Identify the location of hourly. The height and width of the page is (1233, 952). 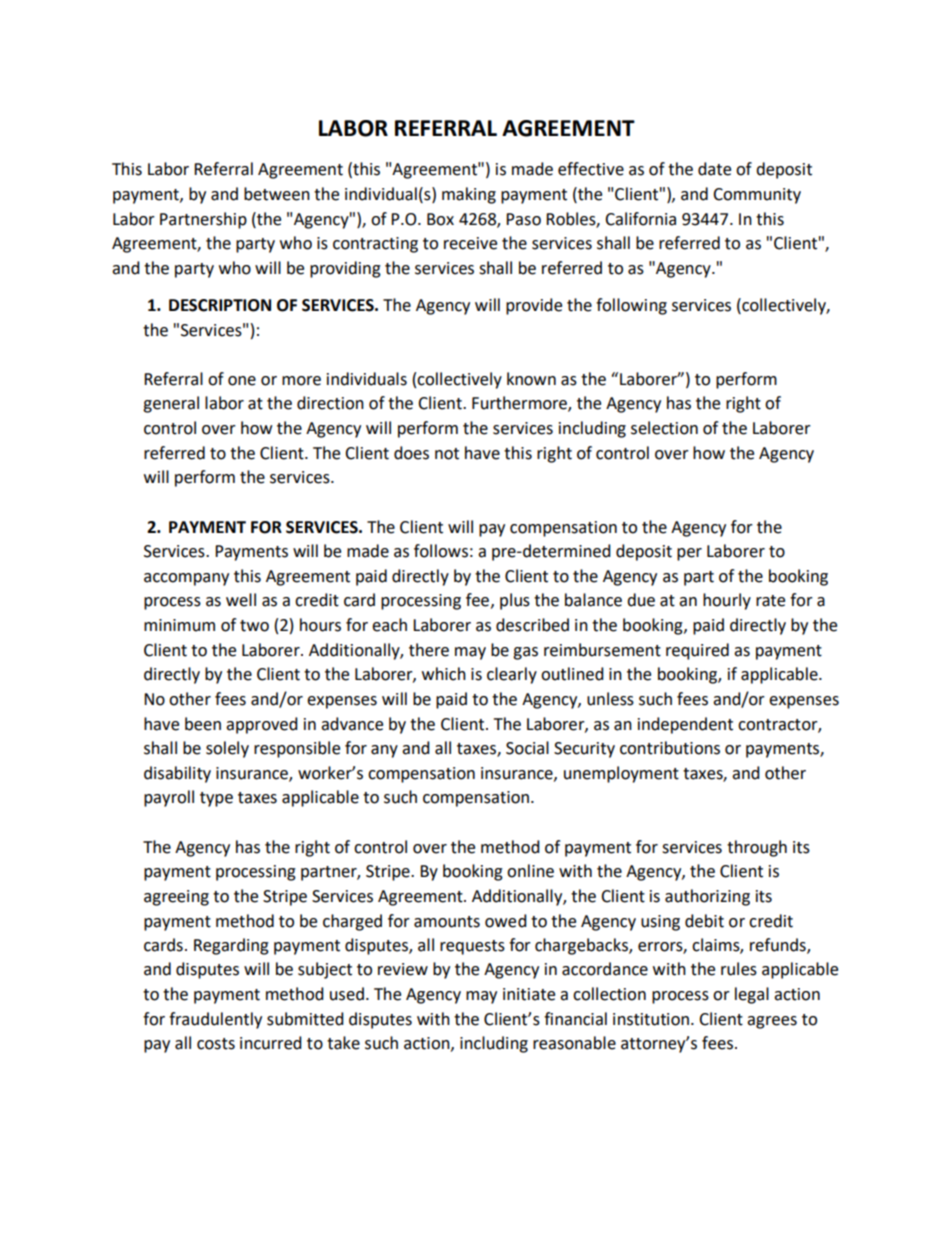
(727, 601).
